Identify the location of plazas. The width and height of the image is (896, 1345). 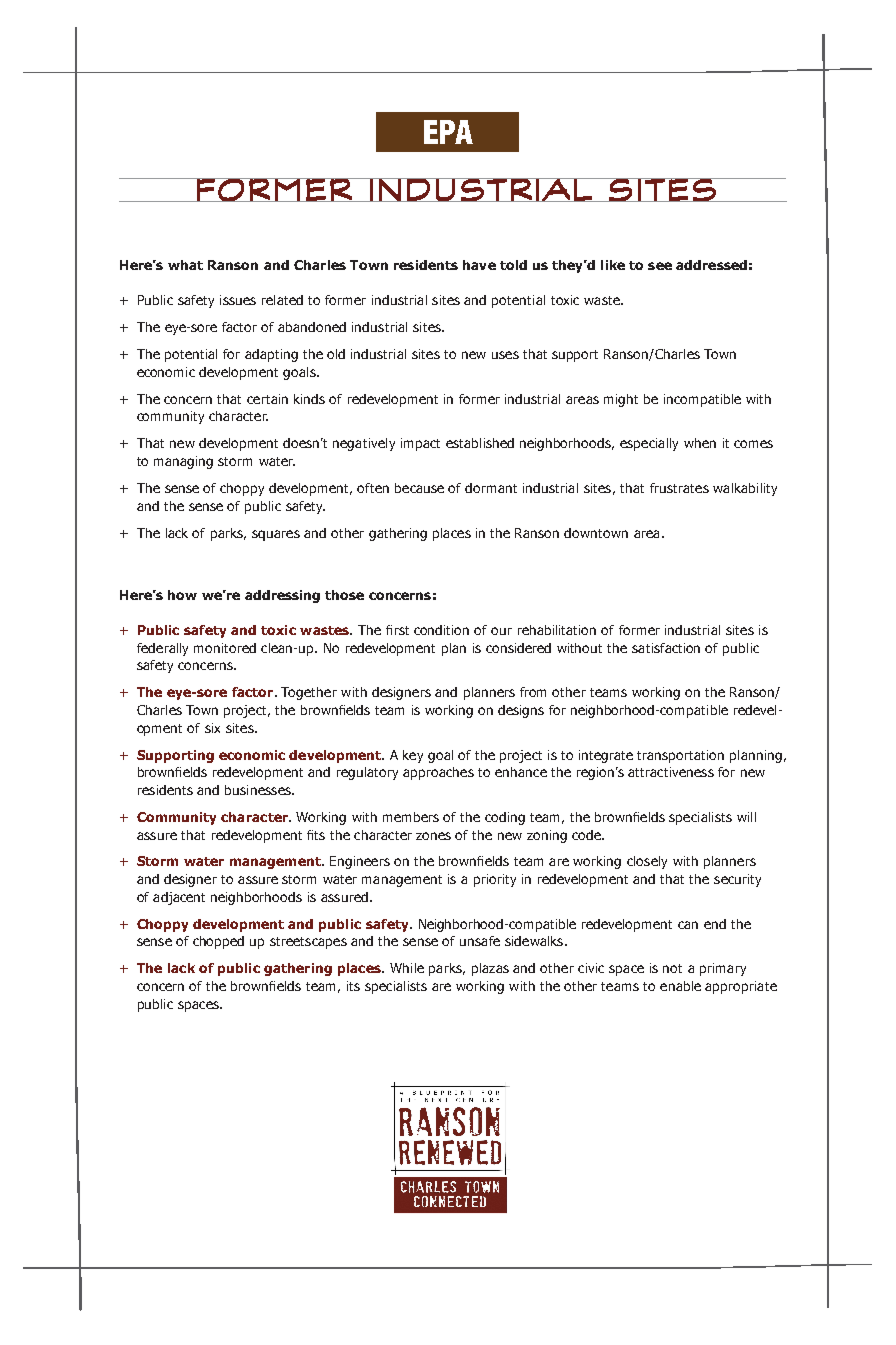
(490, 969).
